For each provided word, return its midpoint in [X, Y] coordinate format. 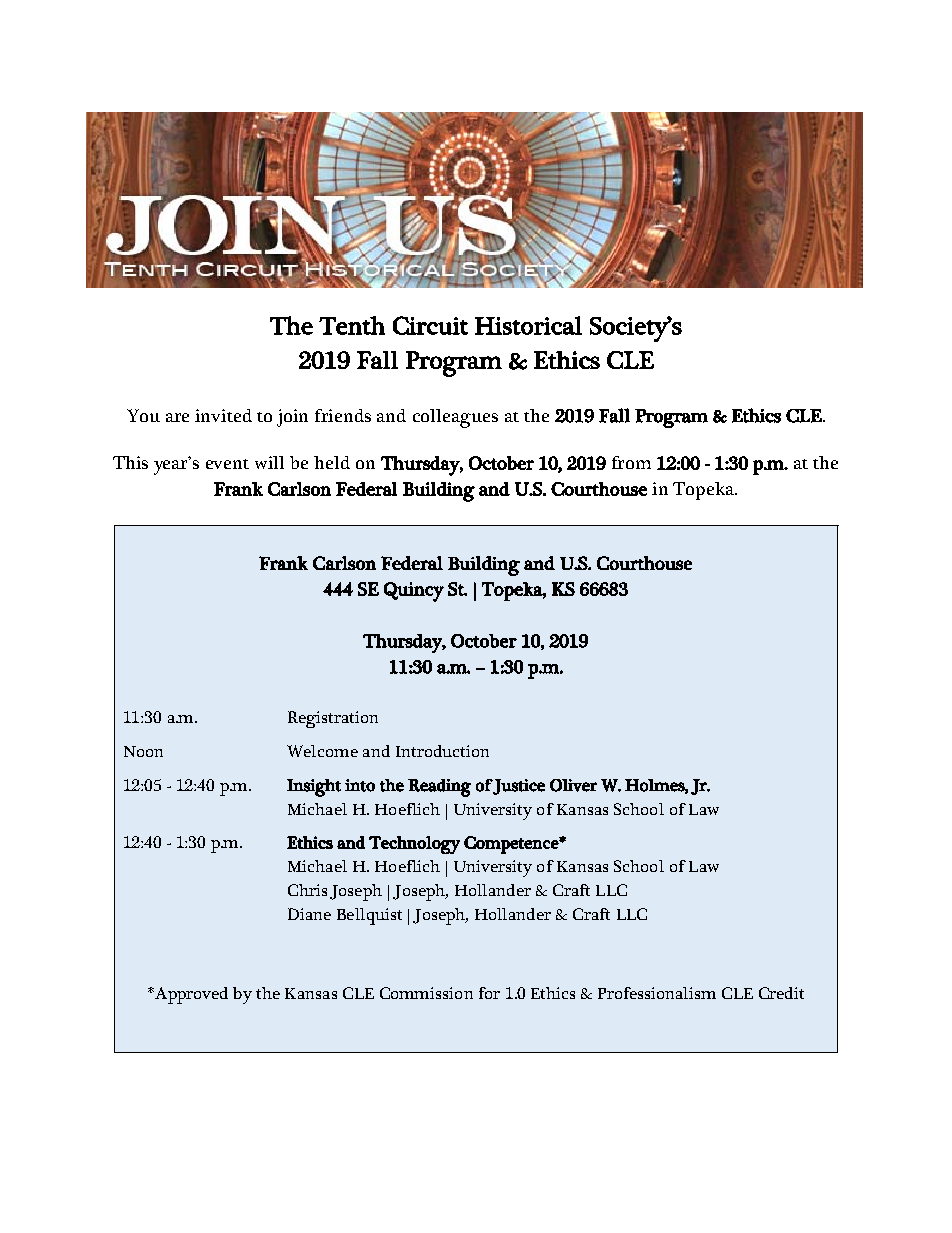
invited [223, 415]
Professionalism [657, 993]
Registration [333, 719]
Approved [190, 995]
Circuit [430, 325]
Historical [528, 325]
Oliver [573, 785]
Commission [426, 993]
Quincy [414, 592]
